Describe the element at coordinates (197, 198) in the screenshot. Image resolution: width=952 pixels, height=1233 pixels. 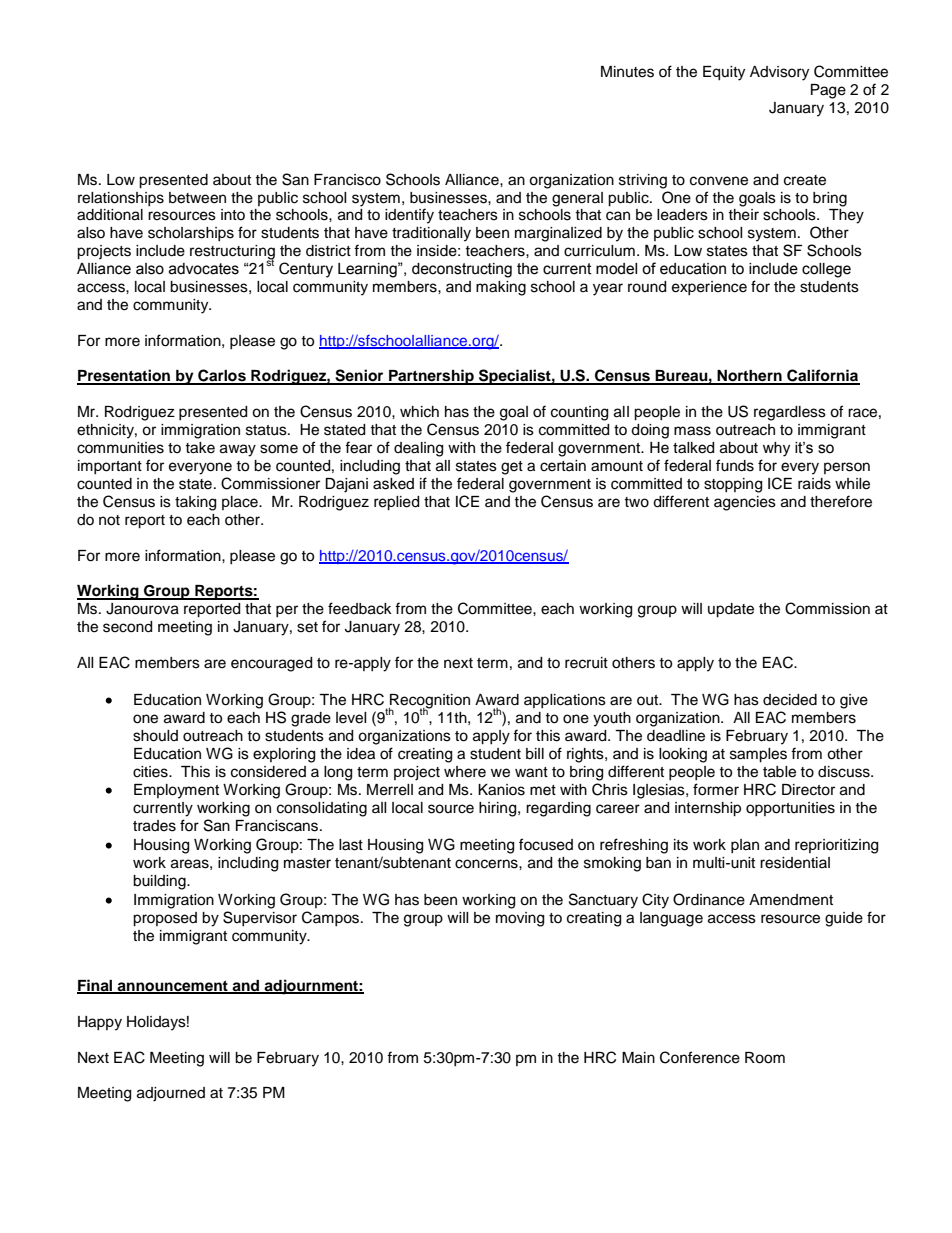
I see `between` at that location.
